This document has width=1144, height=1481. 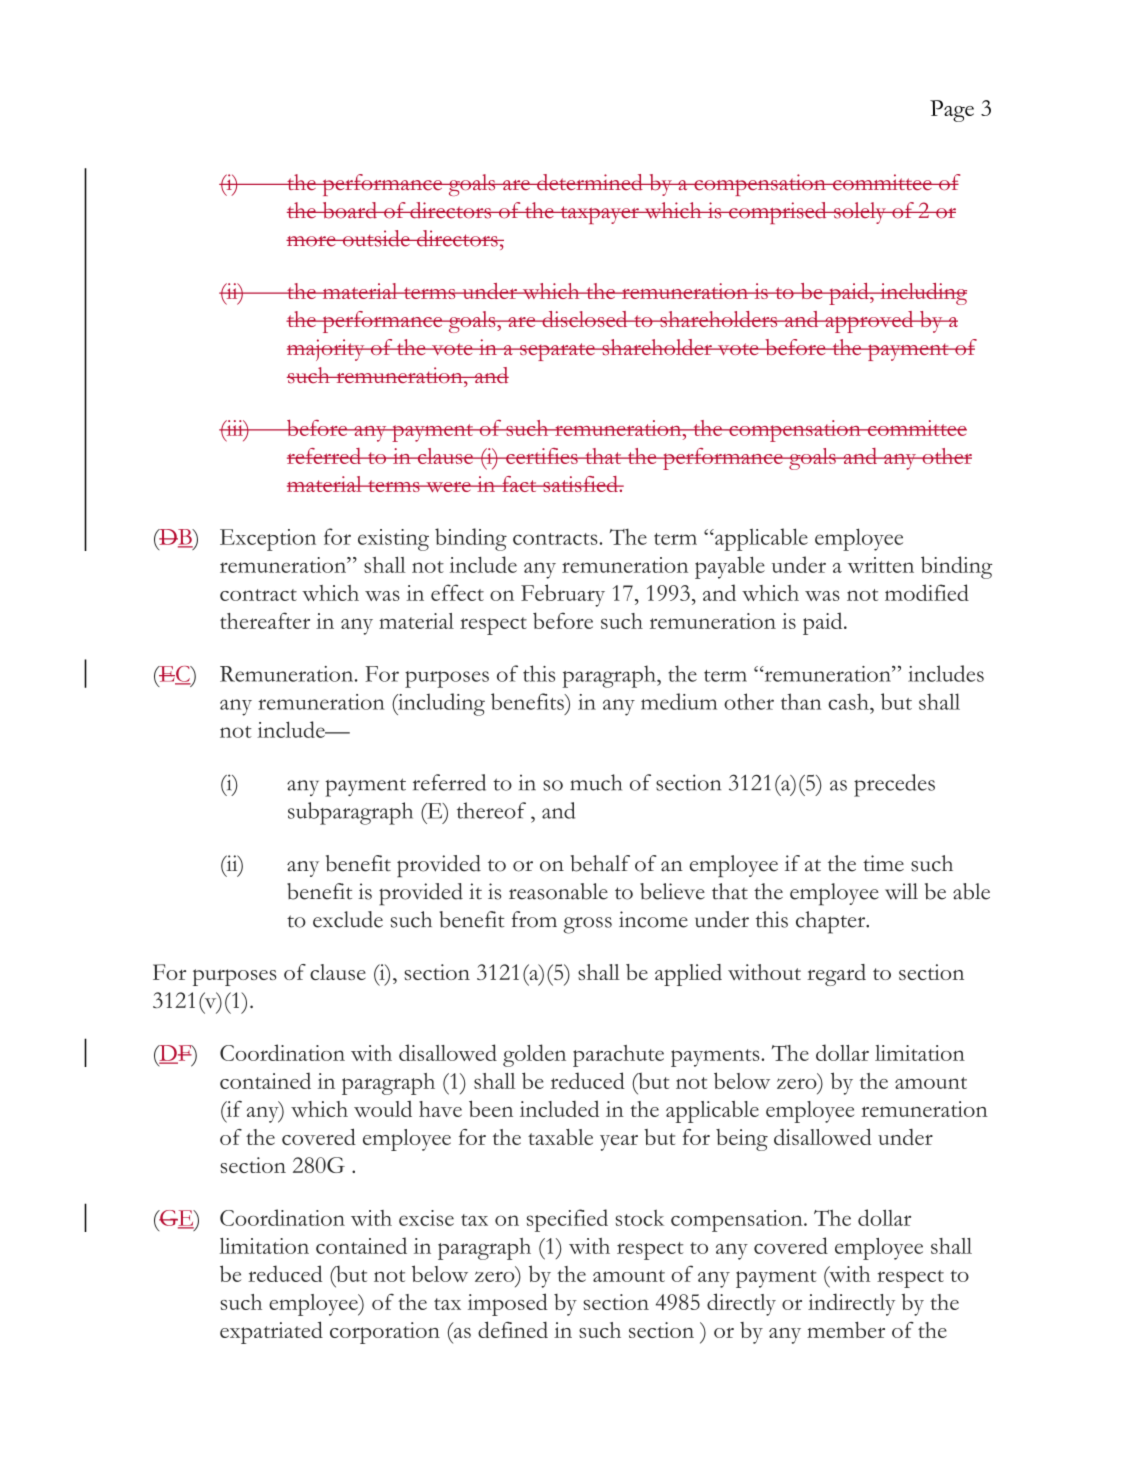 I want to click on solely, so click(x=860, y=213).
